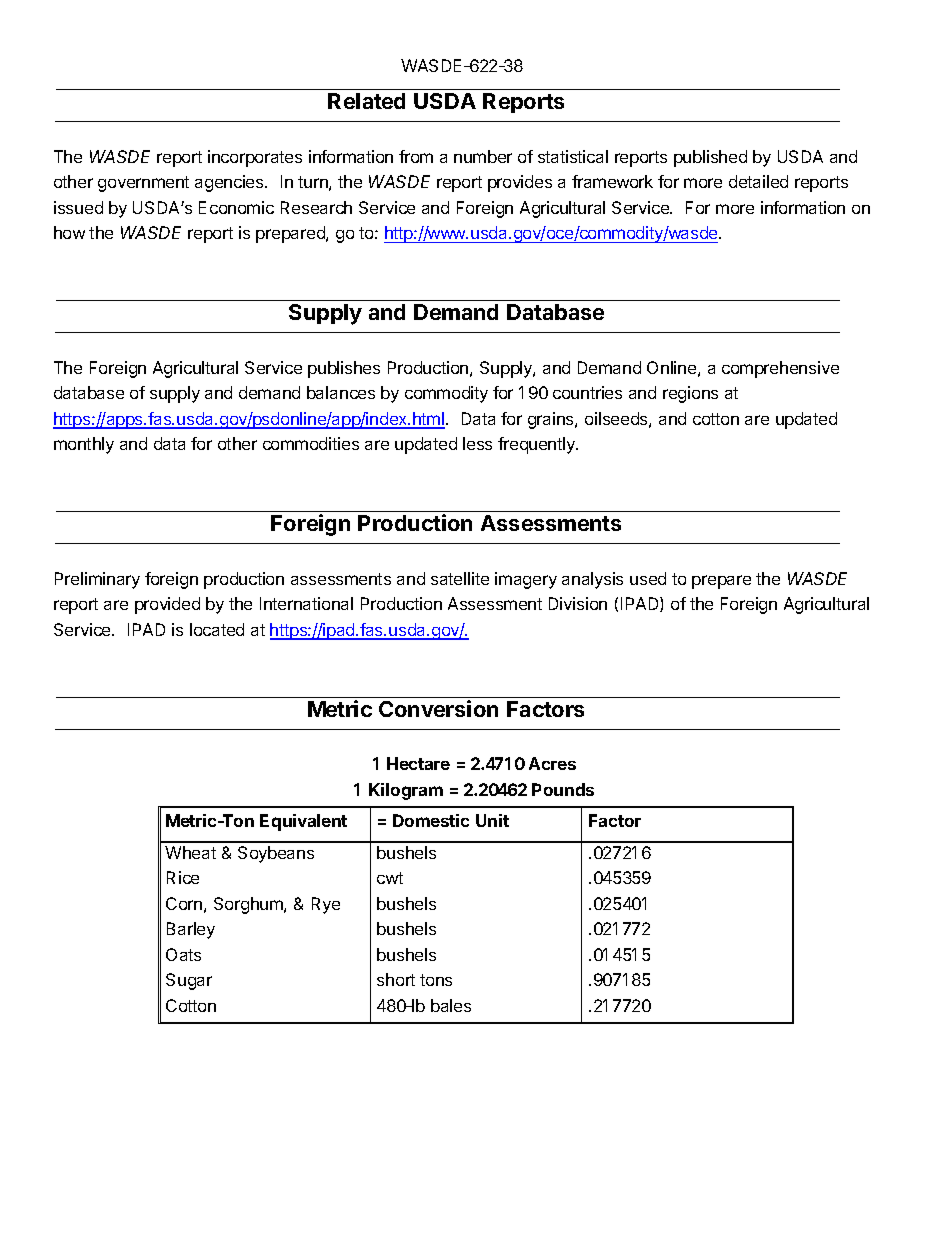 The height and width of the screenshot is (1233, 952). What do you see at coordinates (418, 763) in the screenshot?
I see `Hectare` at bounding box center [418, 763].
